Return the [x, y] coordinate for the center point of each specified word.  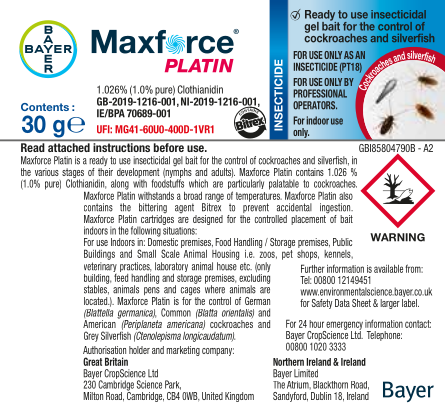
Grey [91, 336]
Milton [93, 396]
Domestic [163, 241]
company [218, 352]
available [388, 269]
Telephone [384, 336]
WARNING [397, 237]
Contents [45, 107]
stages [73, 174]
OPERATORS [315, 105]
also [346, 196]
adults [222, 173]
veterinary [100, 268]
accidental [294, 207]
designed [208, 220]
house [227, 266]
